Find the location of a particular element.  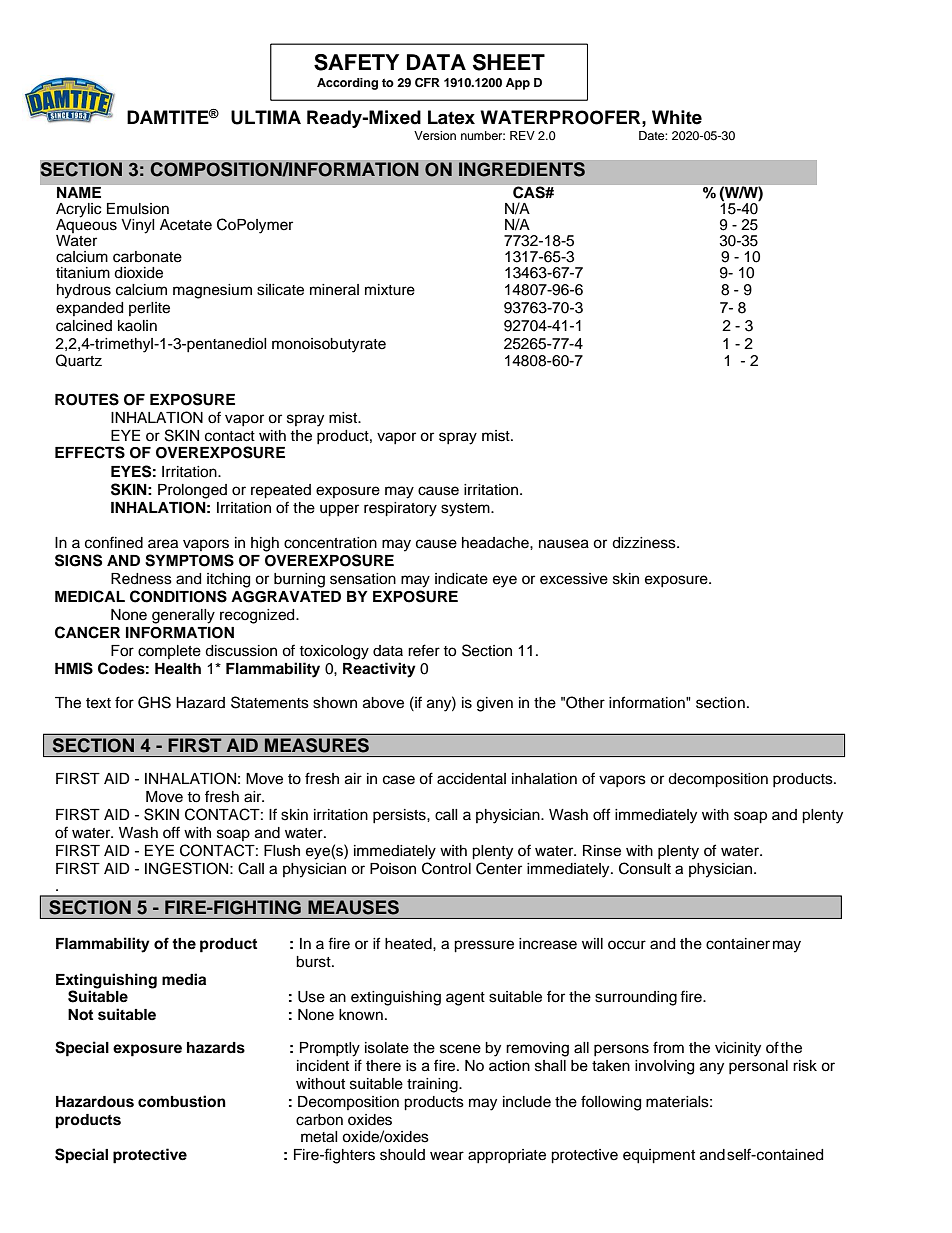

Consult is located at coordinates (645, 868).
